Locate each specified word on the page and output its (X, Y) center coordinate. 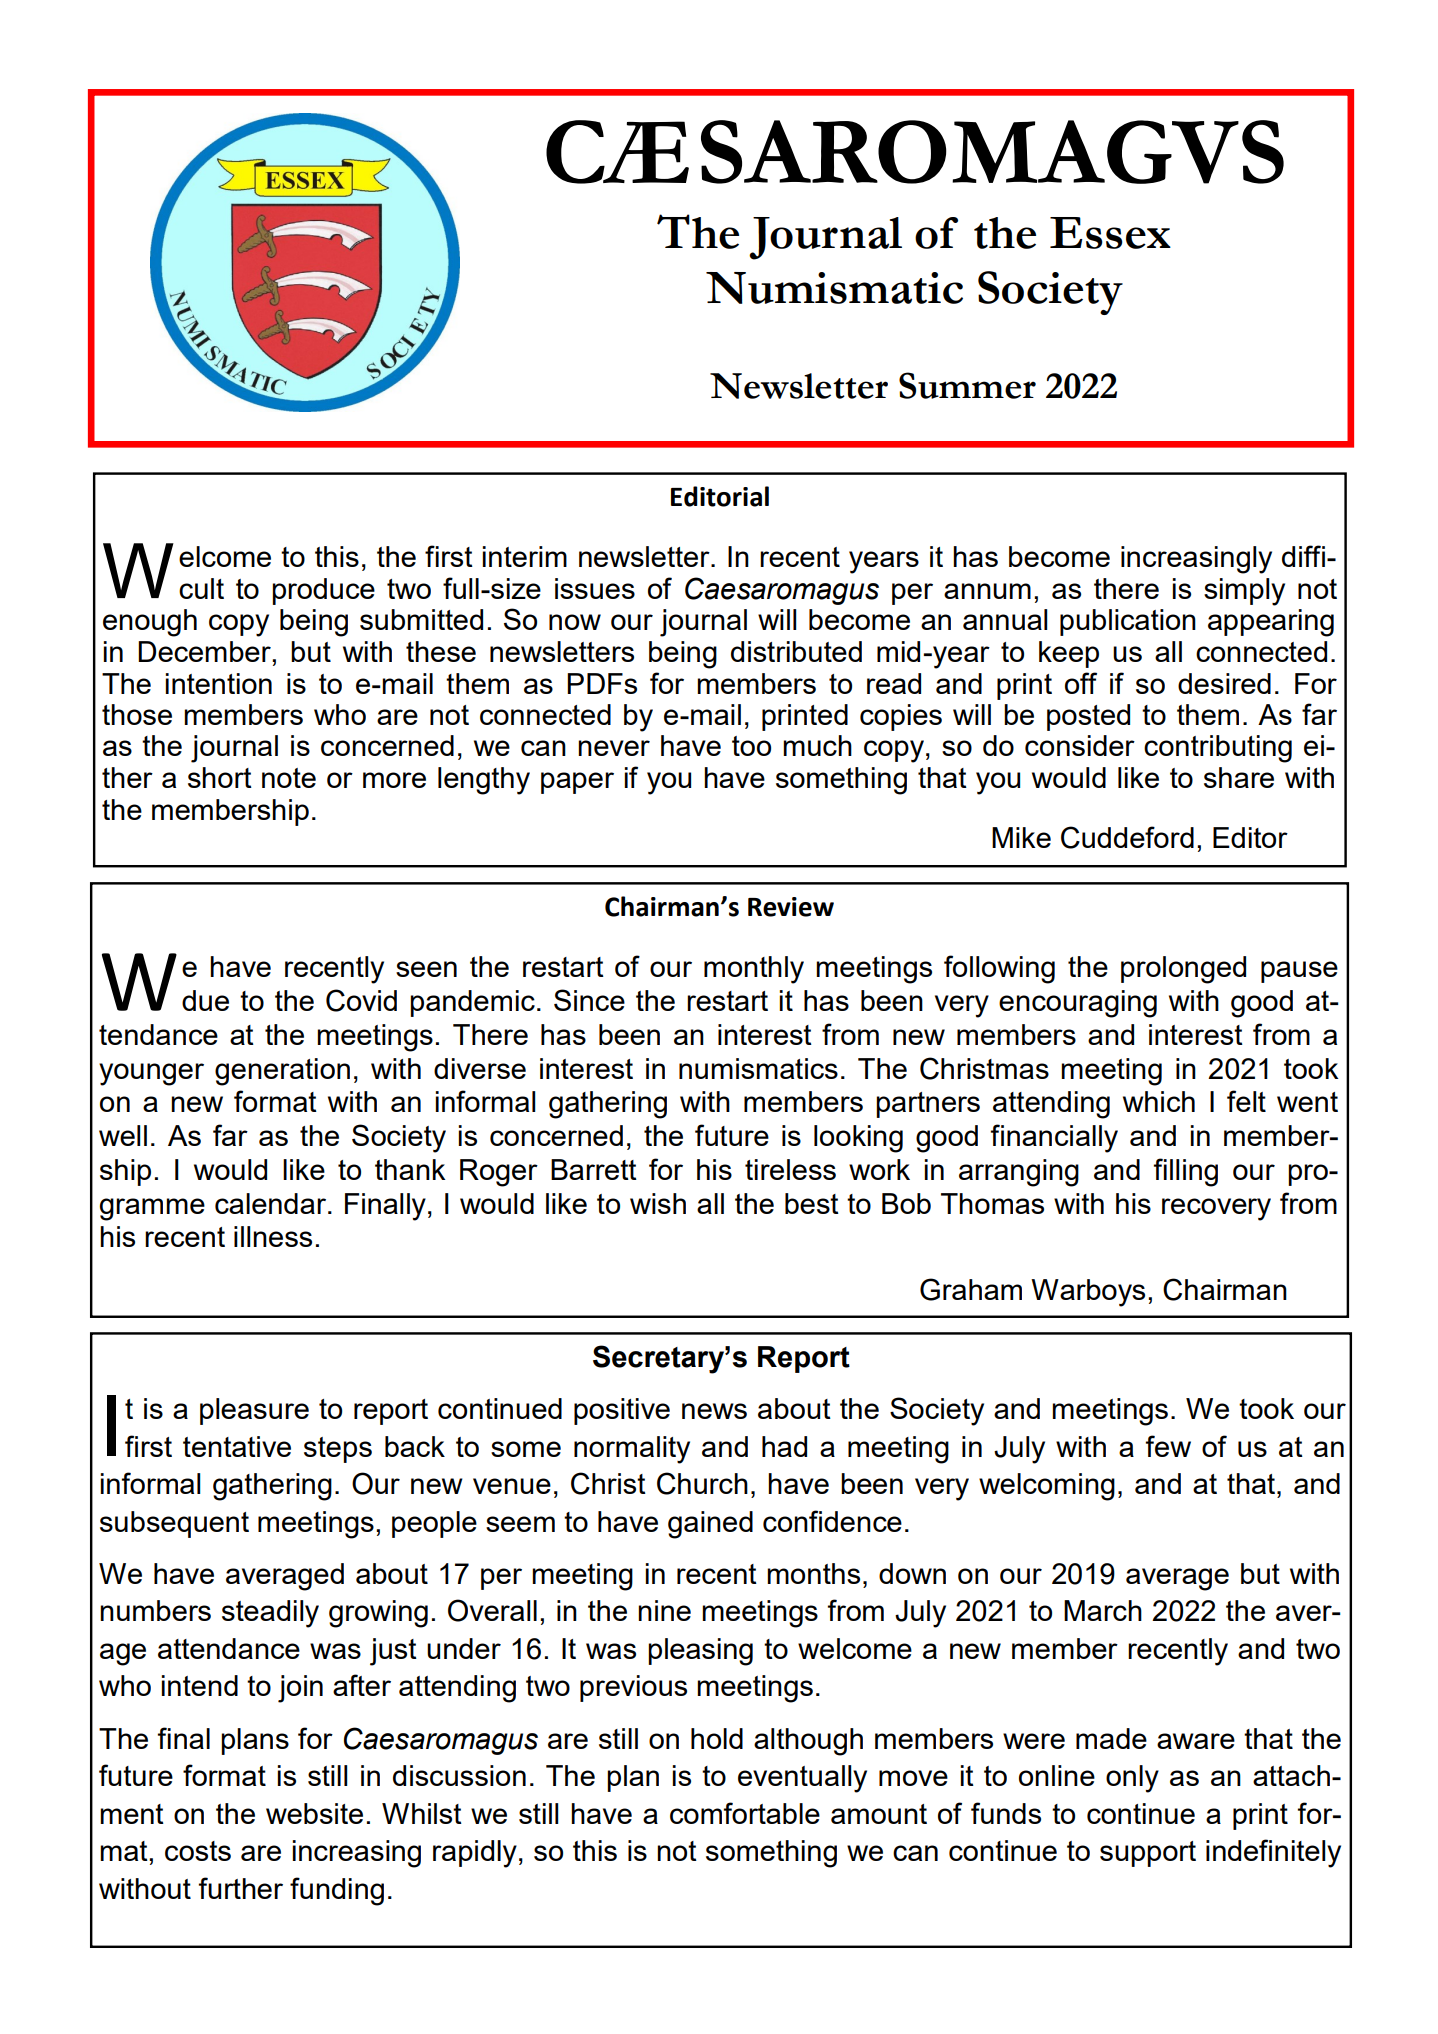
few (1168, 1446)
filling (1186, 1172)
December (205, 651)
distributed (796, 651)
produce (323, 591)
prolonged (1183, 970)
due (205, 1000)
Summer (967, 385)
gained (710, 1525)
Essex (1110, 233)
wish (658, 1203)
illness (273, 1236)
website (314, 1813)
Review (791, 907)
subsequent (174, 1524)
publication (1128, 622)
